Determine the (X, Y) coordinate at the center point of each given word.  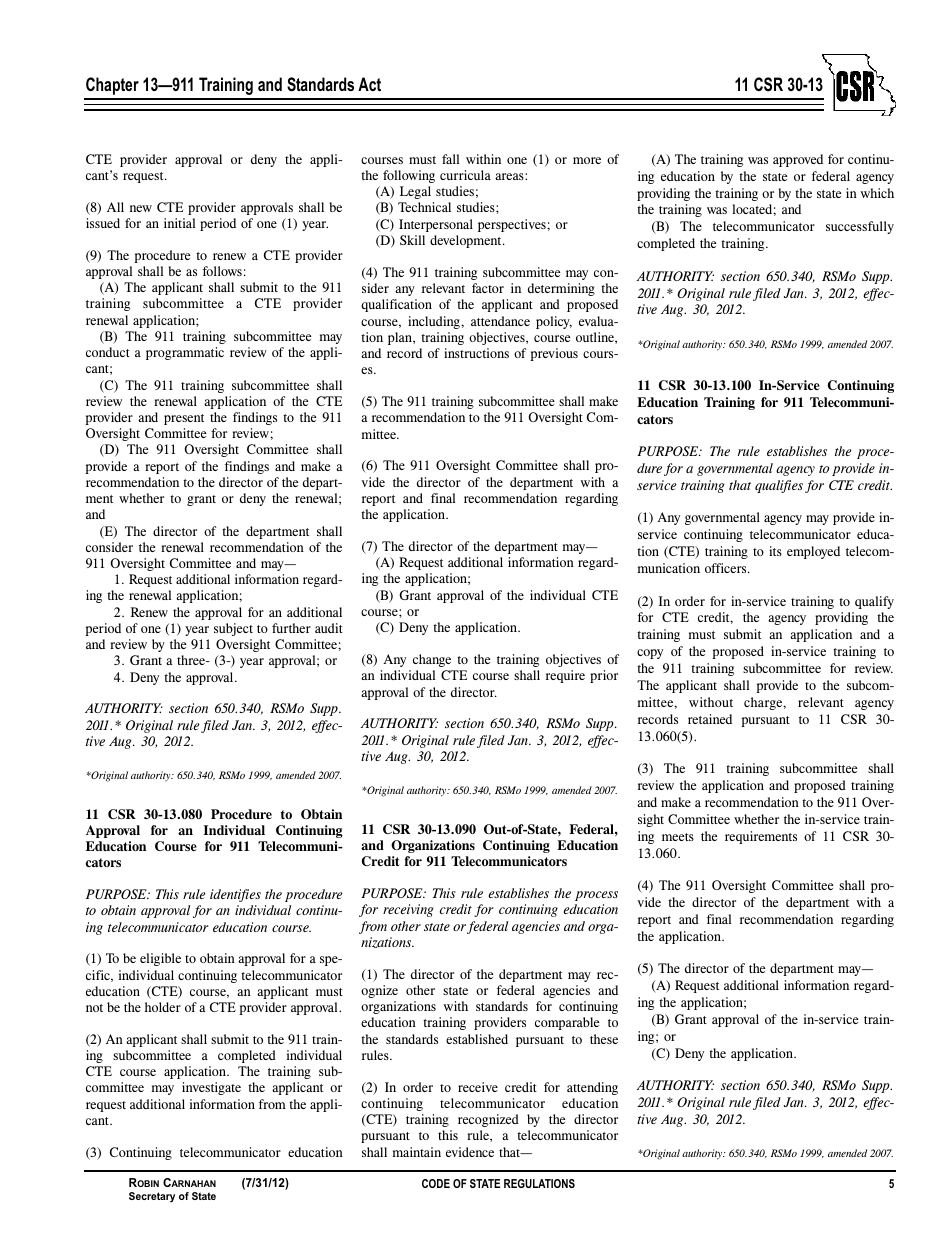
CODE (436, 1183)
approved (798, 160)
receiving (408, 910)
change (432, 660)
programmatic (185, 353)
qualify (874, 602)
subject (233, 629)
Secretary (152, 1197)
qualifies (779, 486)
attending (592, 1088)
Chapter (112, 86)
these (604, 1039)
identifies (235, 895)
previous (554, 354)
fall (450, 159)
